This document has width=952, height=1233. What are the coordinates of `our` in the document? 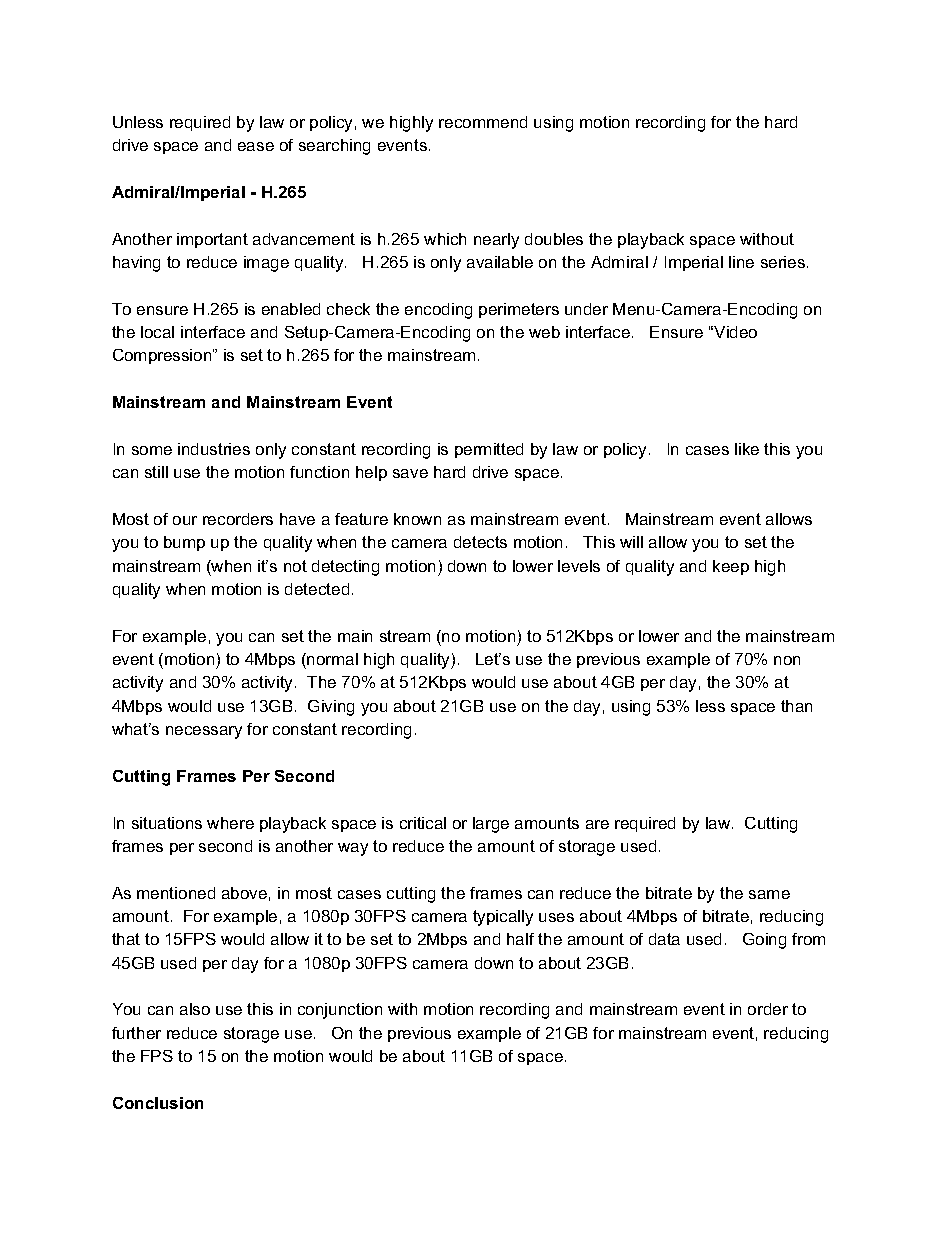 It's located at (185, 520).
